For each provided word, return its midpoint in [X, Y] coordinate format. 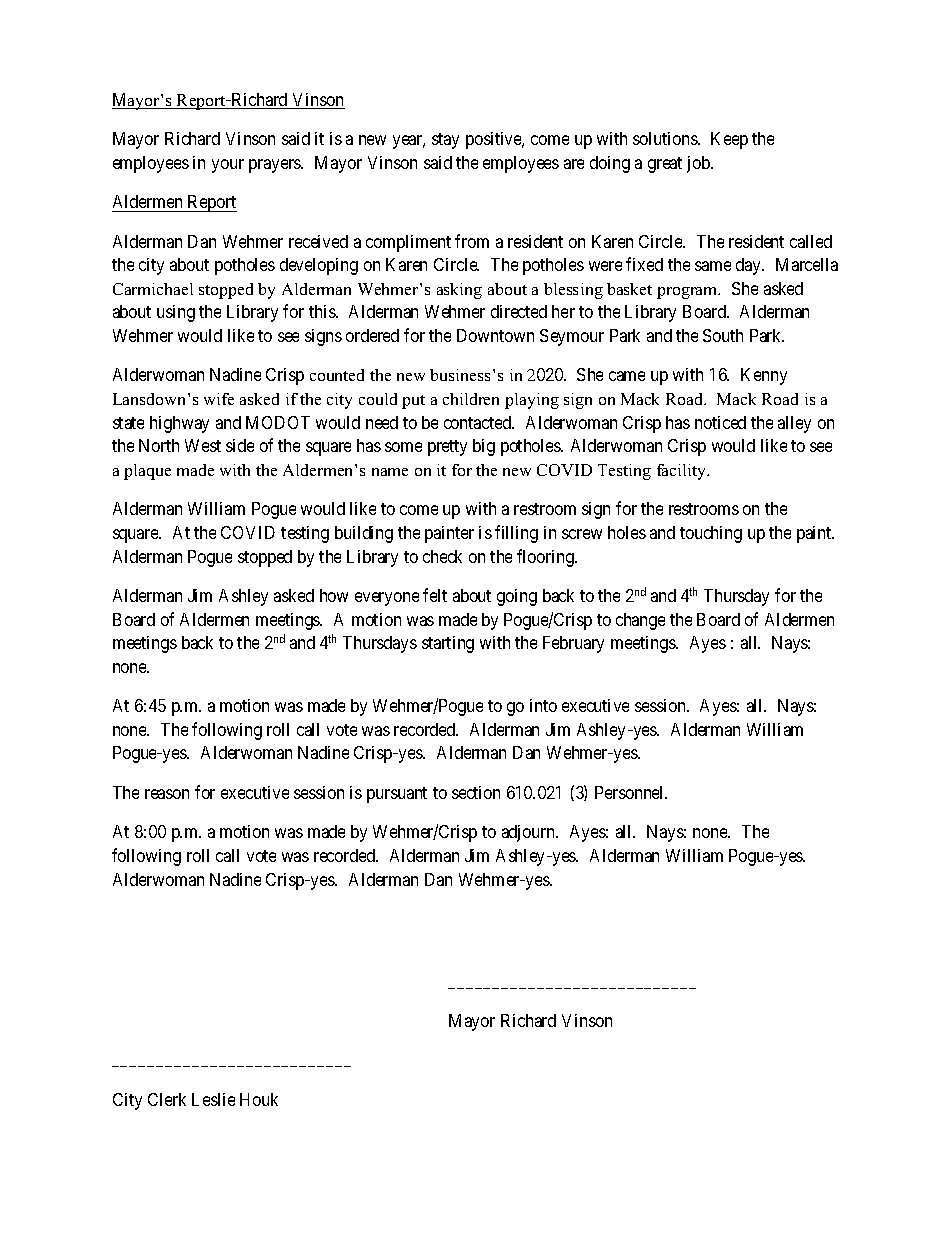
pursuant [397, 795]
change [640, 621]
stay [445, 141]
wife [219, 399]
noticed [720, 422]
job [699, 164]
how [334, 595]
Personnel [631, 792]
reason [167, 794]
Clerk [167, 1099]
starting [448, 644]
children [471, 399]
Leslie [213, 1099]
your [228, 166]
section [476, 792]
